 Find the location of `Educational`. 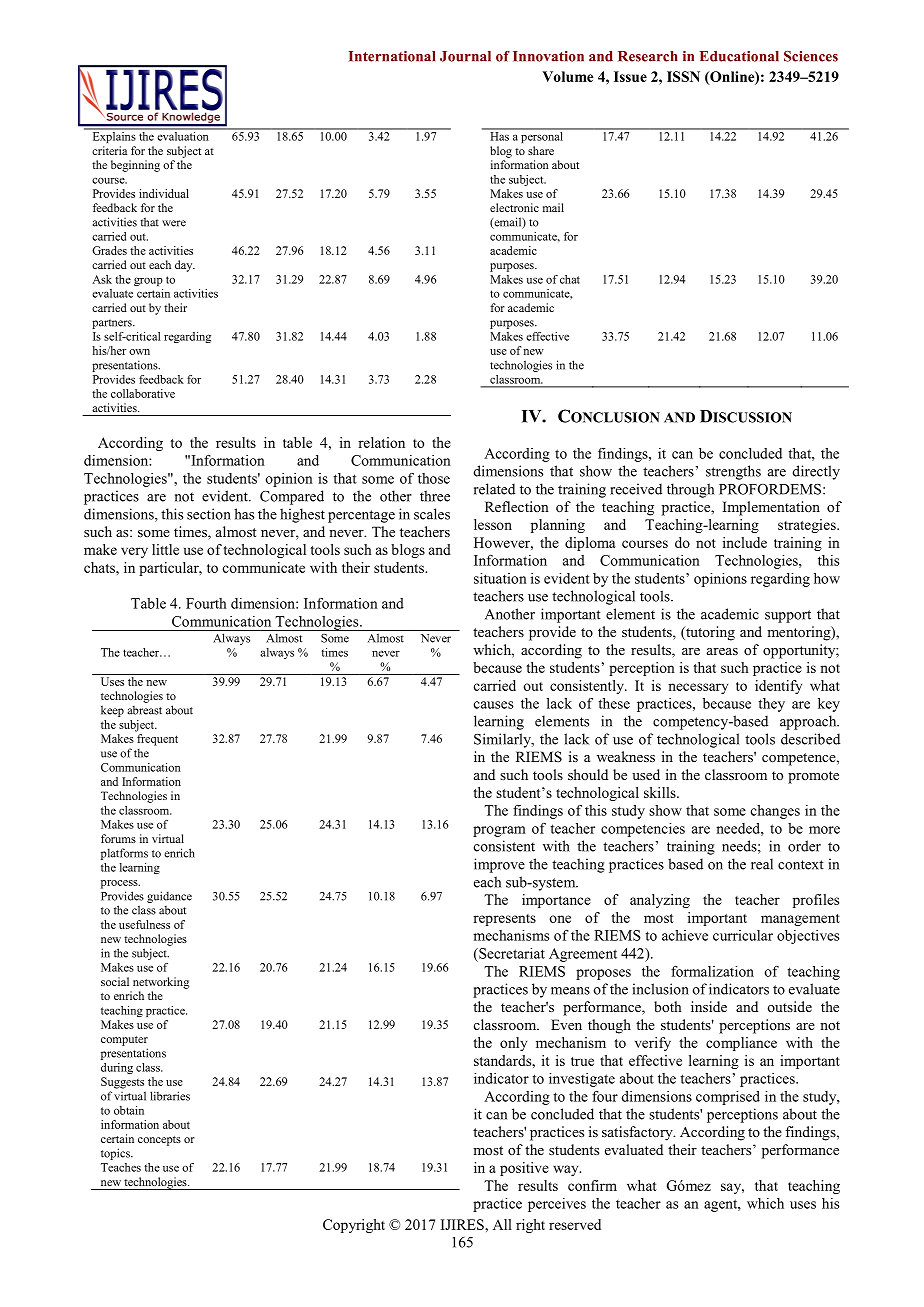

Educational is located at coordinates (739, 56).
